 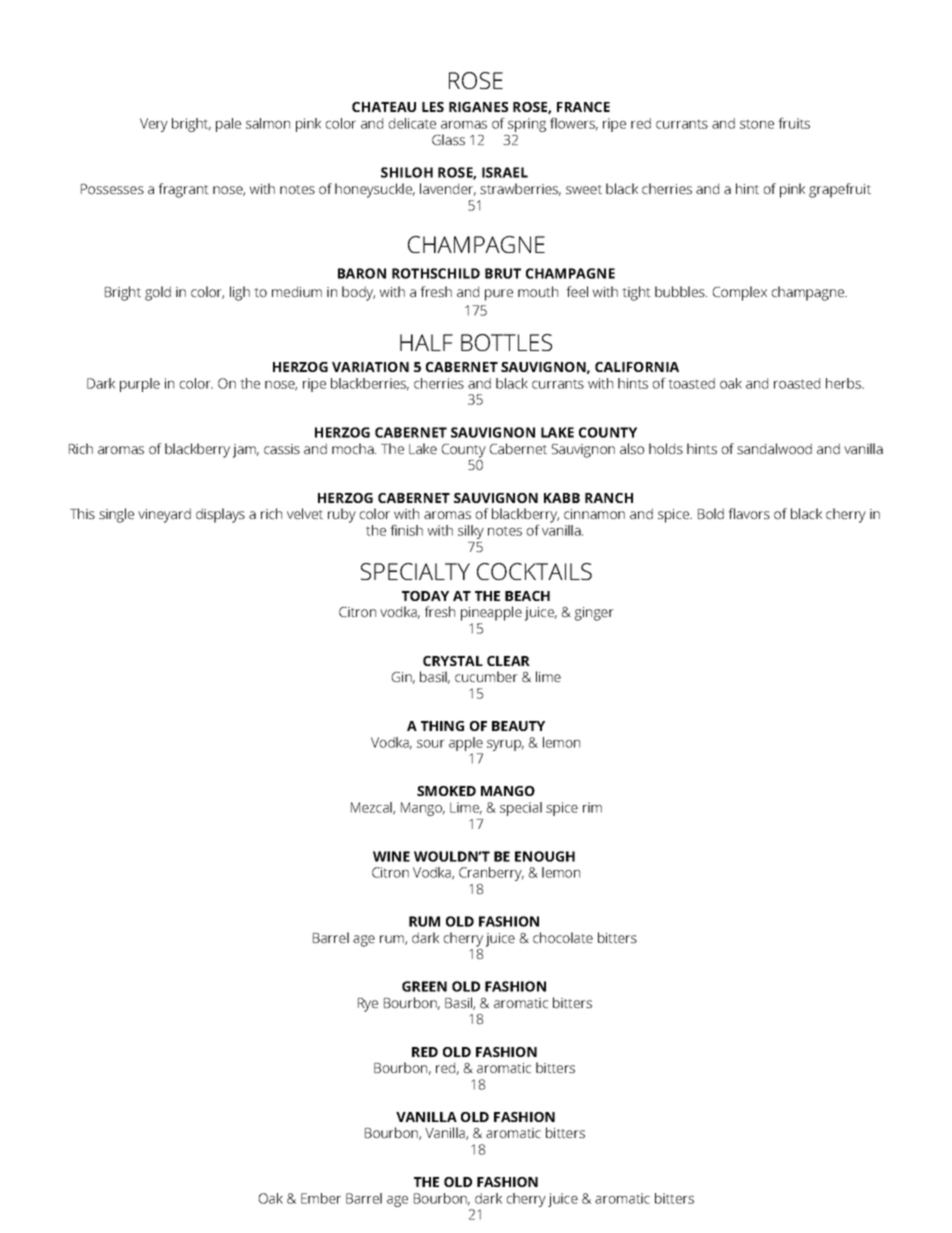 What do you see at coordinates (749, 513) in the screenshot?
I see `flavors` at bounding box center [749, 513].
